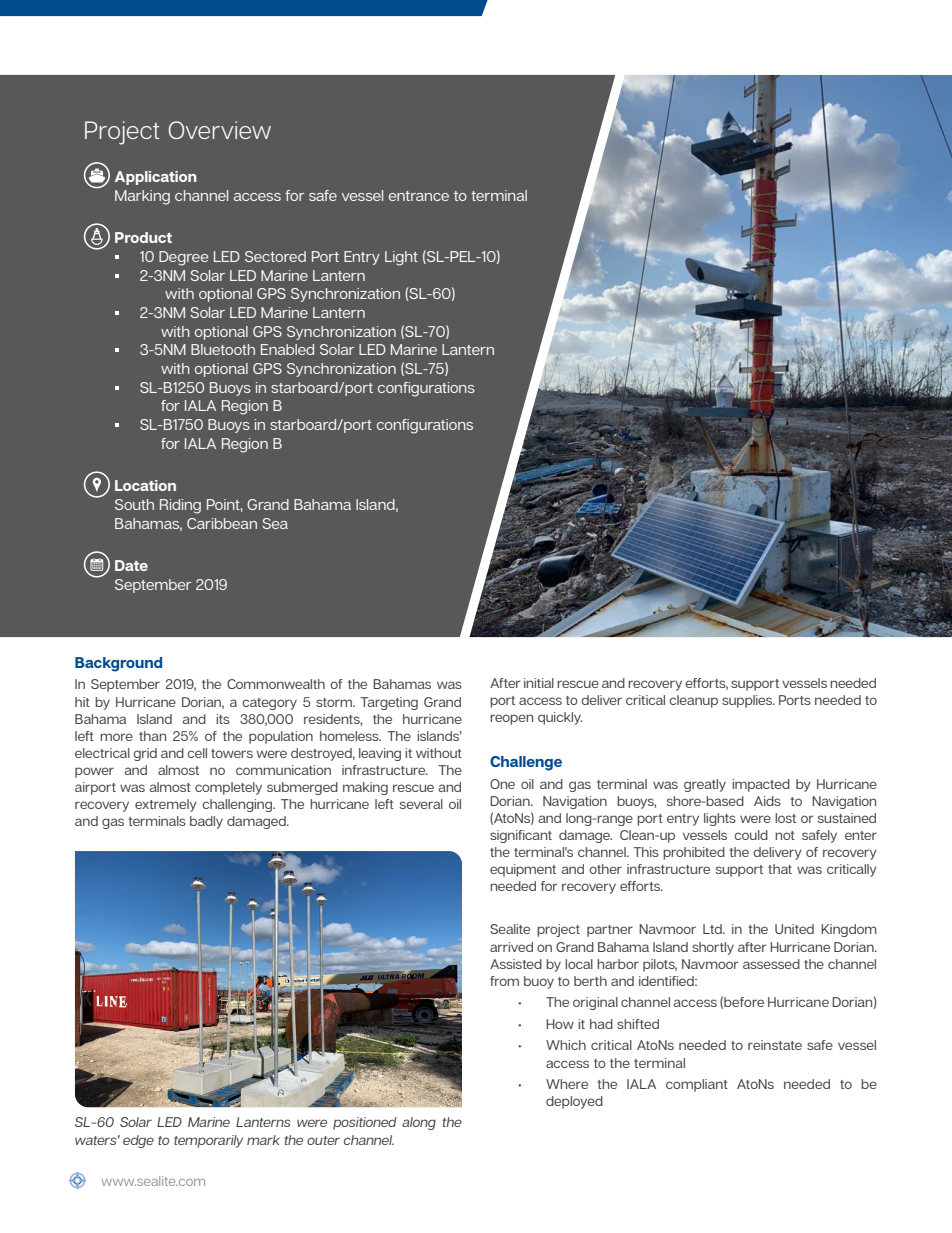  What do you see at coordinates (223, 349) in the screenshot?
I see `Bluetooth` at bounding box center [223, 349].
